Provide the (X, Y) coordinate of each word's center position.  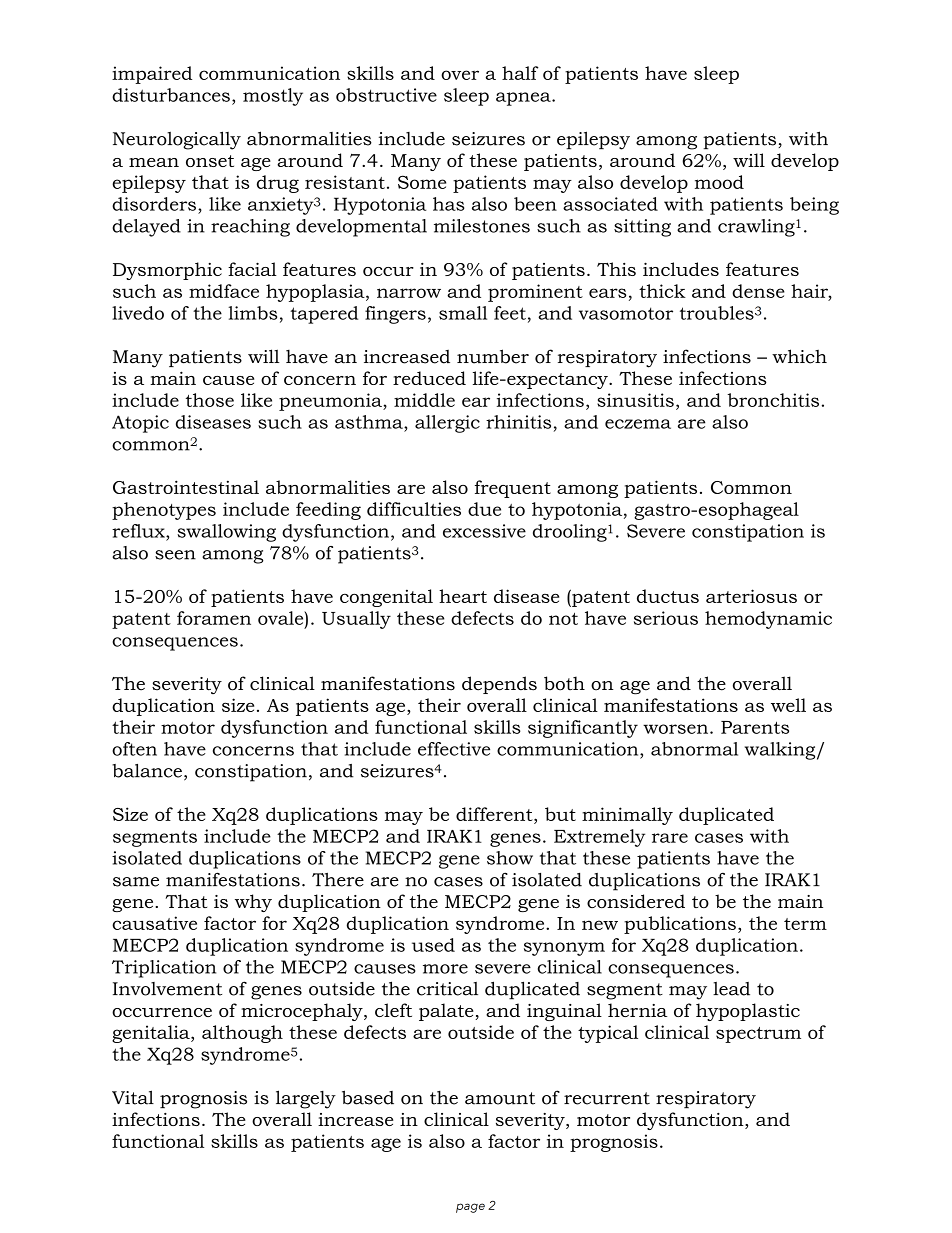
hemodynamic (768, 620)
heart (463, 596)
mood (719, 182)
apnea (524, 99)
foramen (214, 618)
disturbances (171, 95)
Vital (133, 1097)
